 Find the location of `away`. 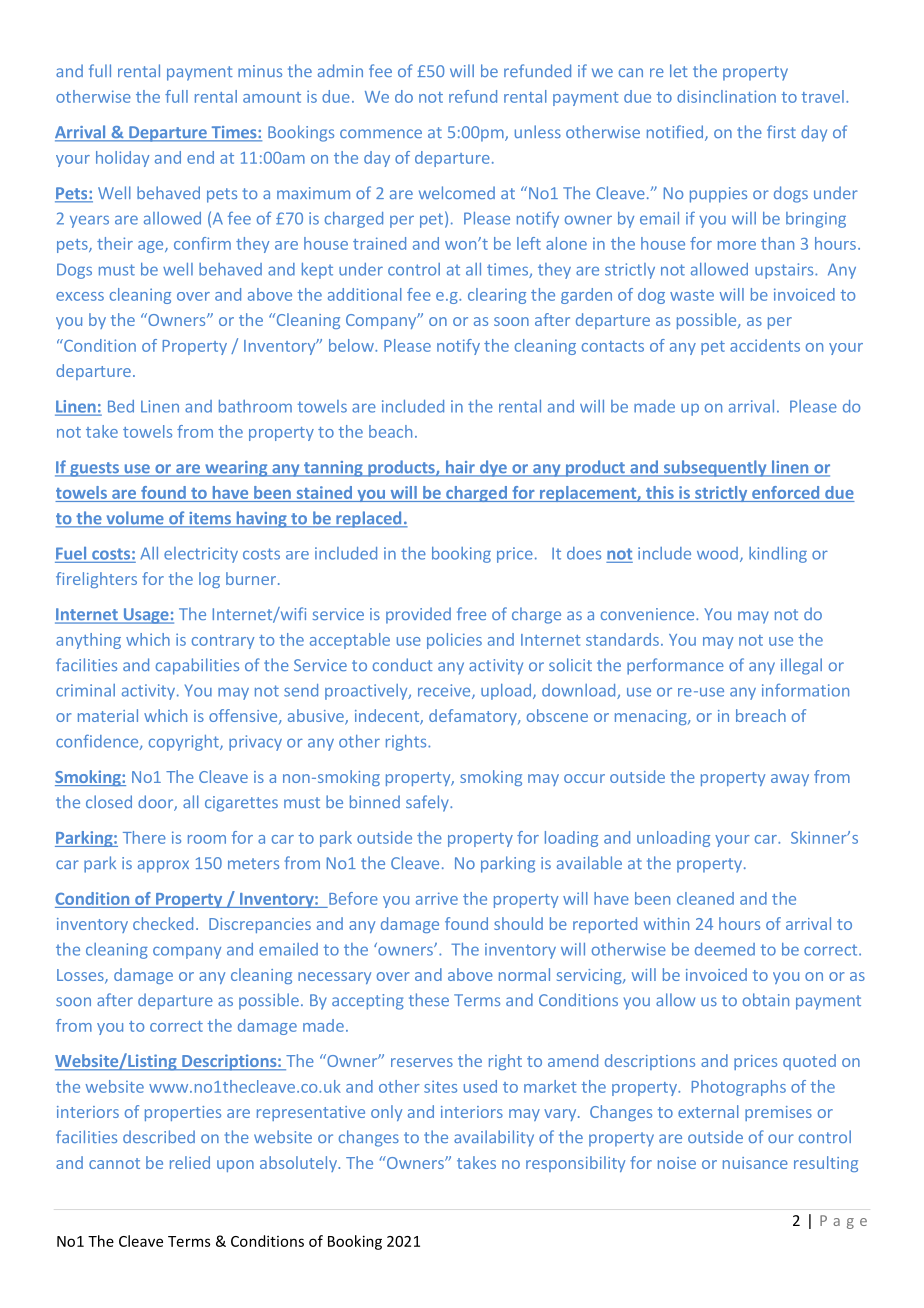

away is located at coordinates (790, 780).
